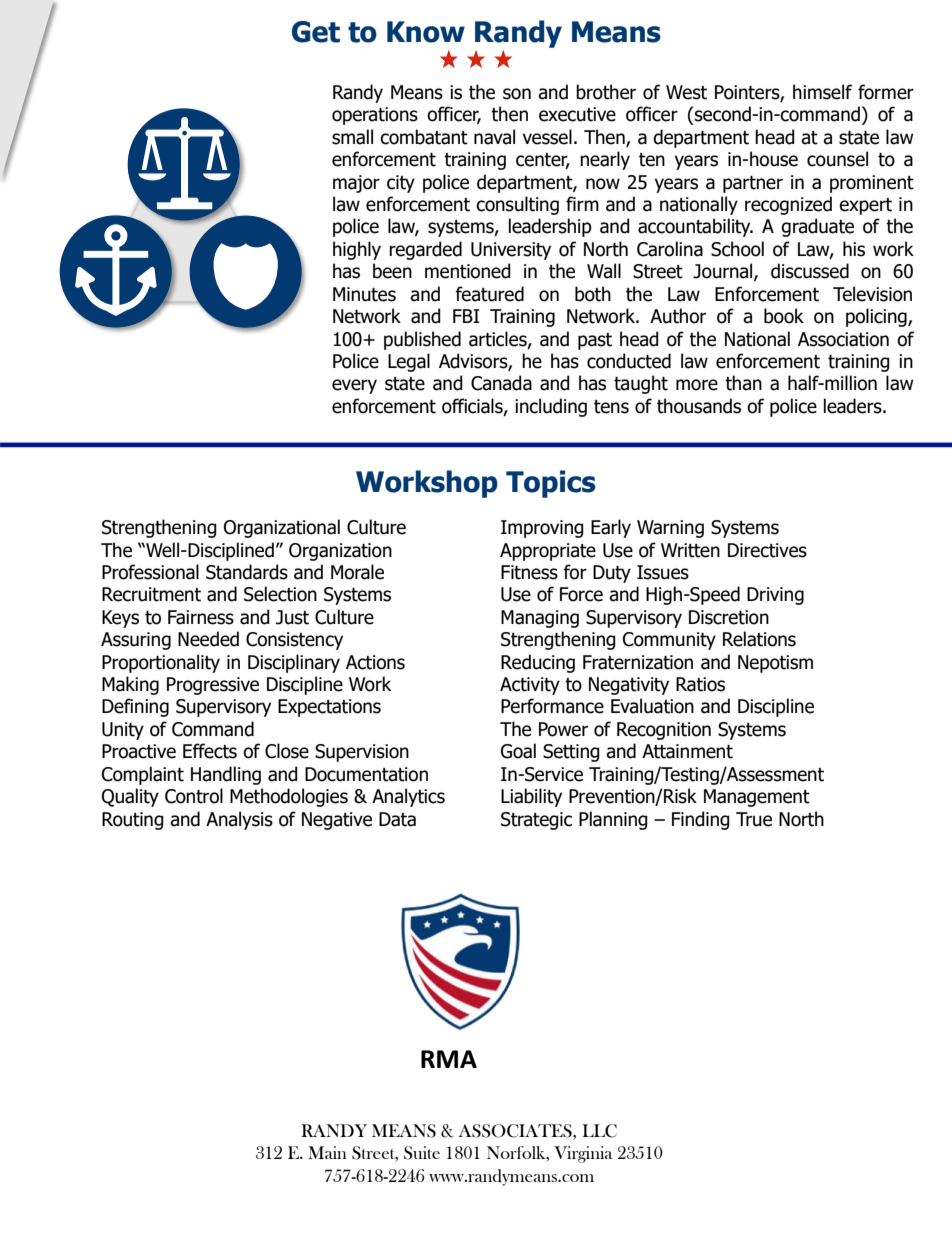 This screenshot has height=1233, width=952. I want to click on ASSOCIATES, so click(516, 1131).
